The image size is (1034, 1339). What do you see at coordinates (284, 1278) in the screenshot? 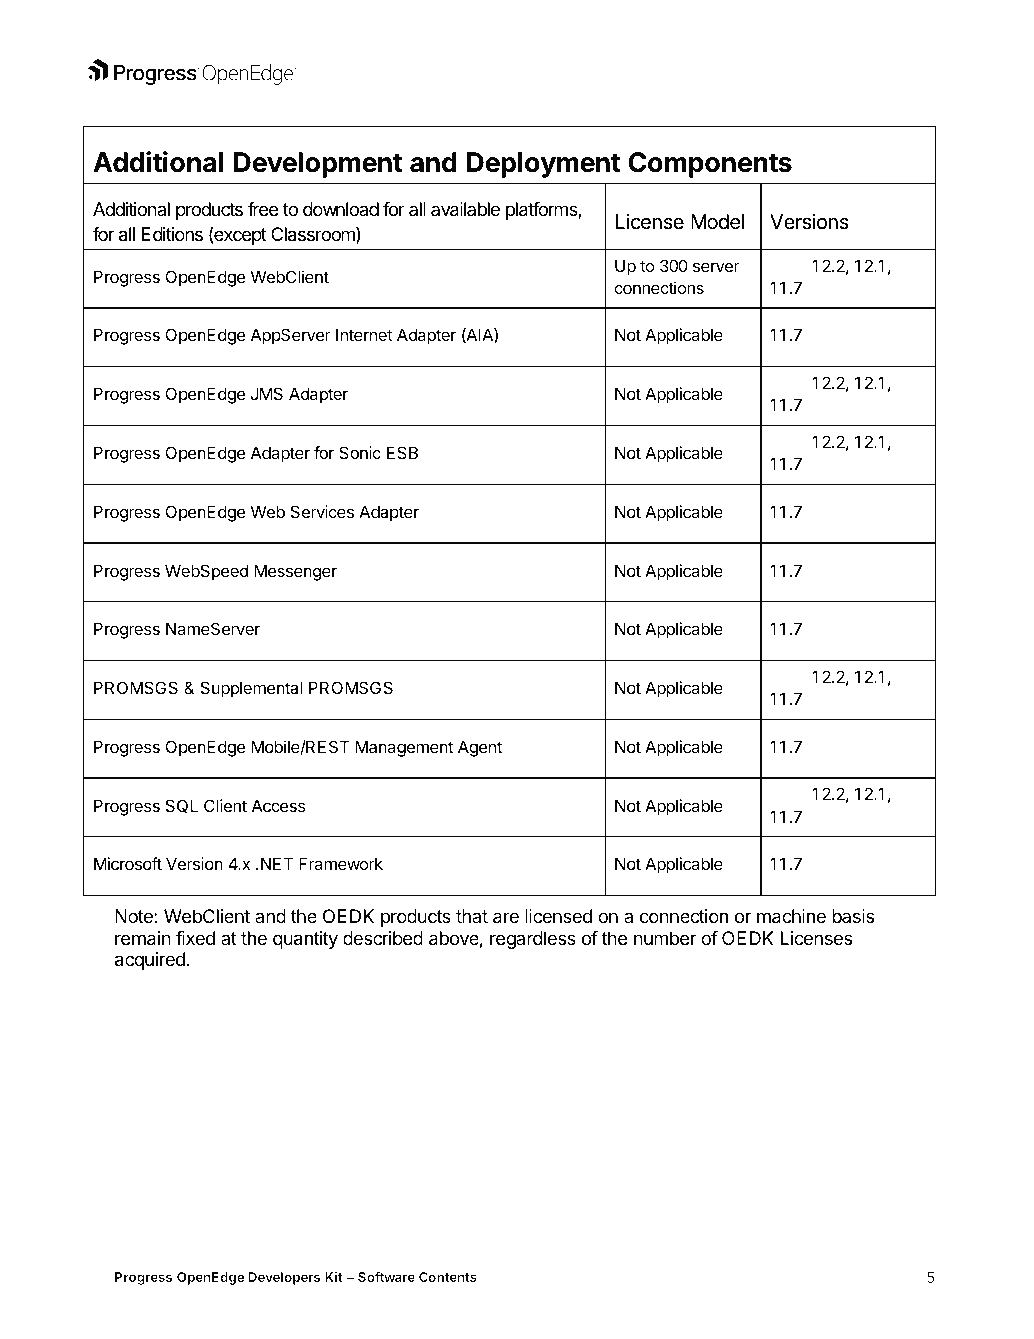
I see `Developers` at bounding box center [284, 1278].
